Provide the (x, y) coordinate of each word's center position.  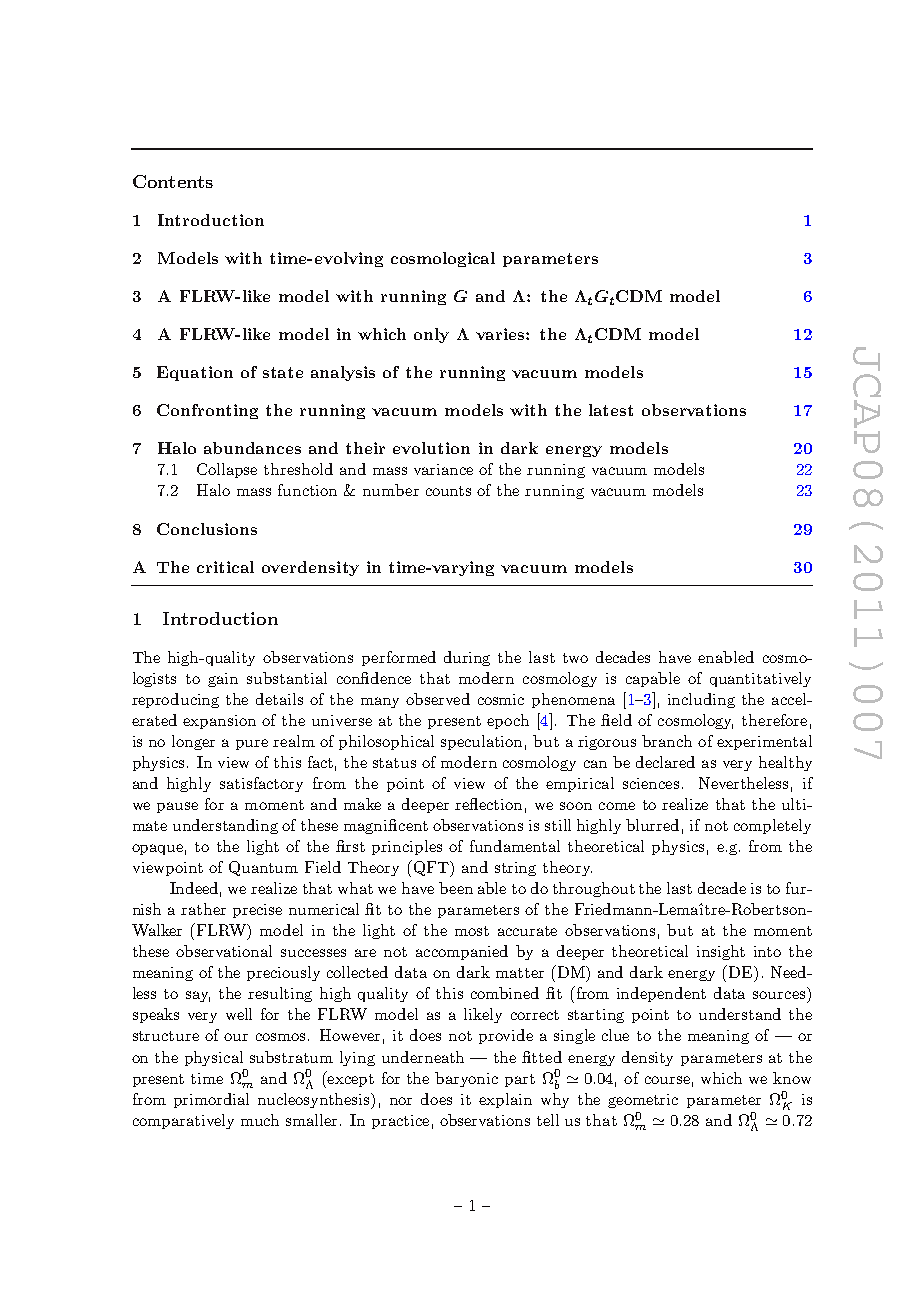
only (431, 335)
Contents (173, 181)
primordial (211, 1100)
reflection (488, 804)
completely (772, 826)
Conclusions (207, 529)
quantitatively (760, 679)
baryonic (466, 1079)
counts (448, 491)
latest (611, 410)
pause (177, 807)
